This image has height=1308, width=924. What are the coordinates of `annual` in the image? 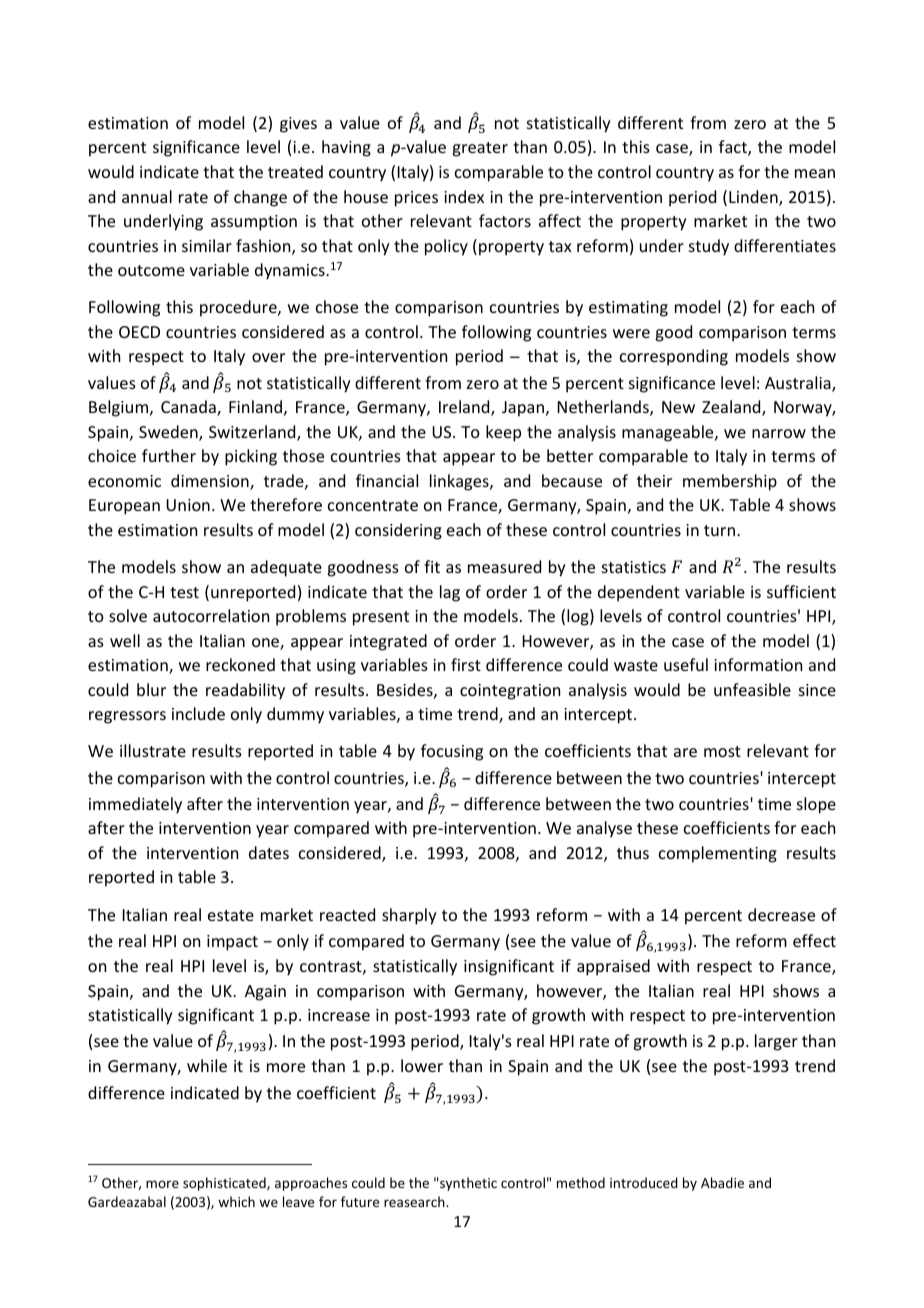 It's located at (147, 196).
